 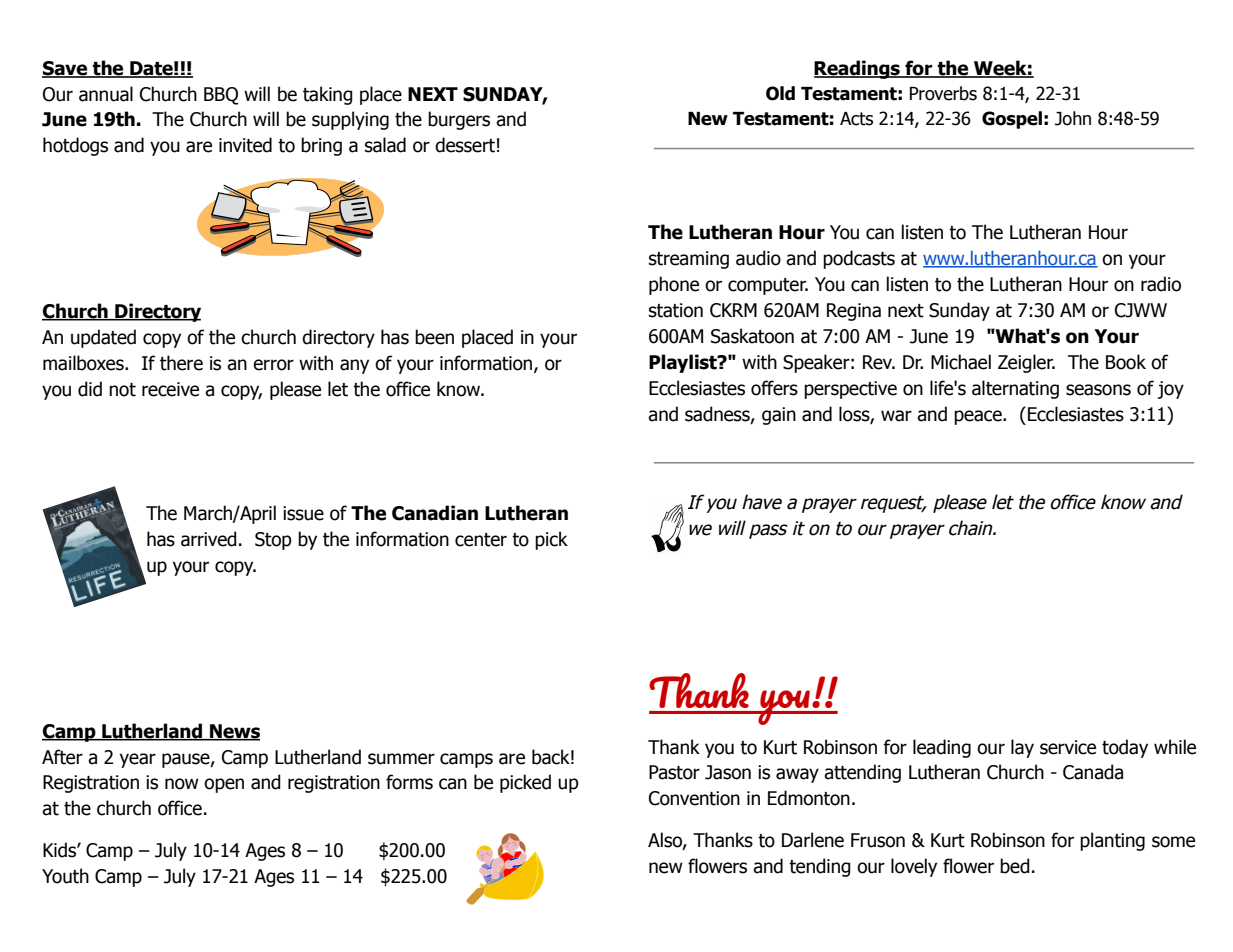 What do you see at coordinates (676, 310) in the image?
I see `station` at bounding box center [676, 310].
